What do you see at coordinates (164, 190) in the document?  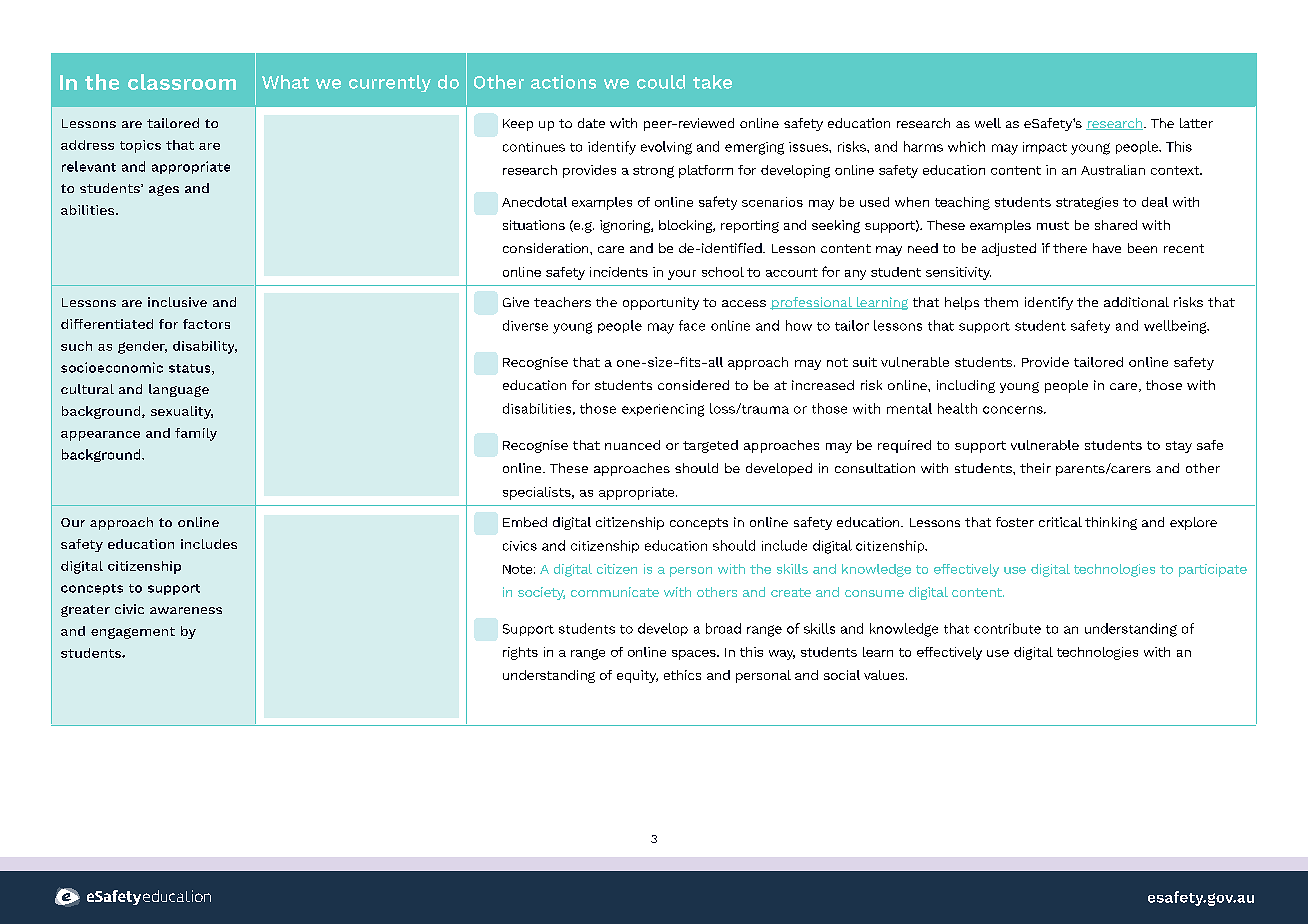 I see `ages` at bounding box center [164, 190].
